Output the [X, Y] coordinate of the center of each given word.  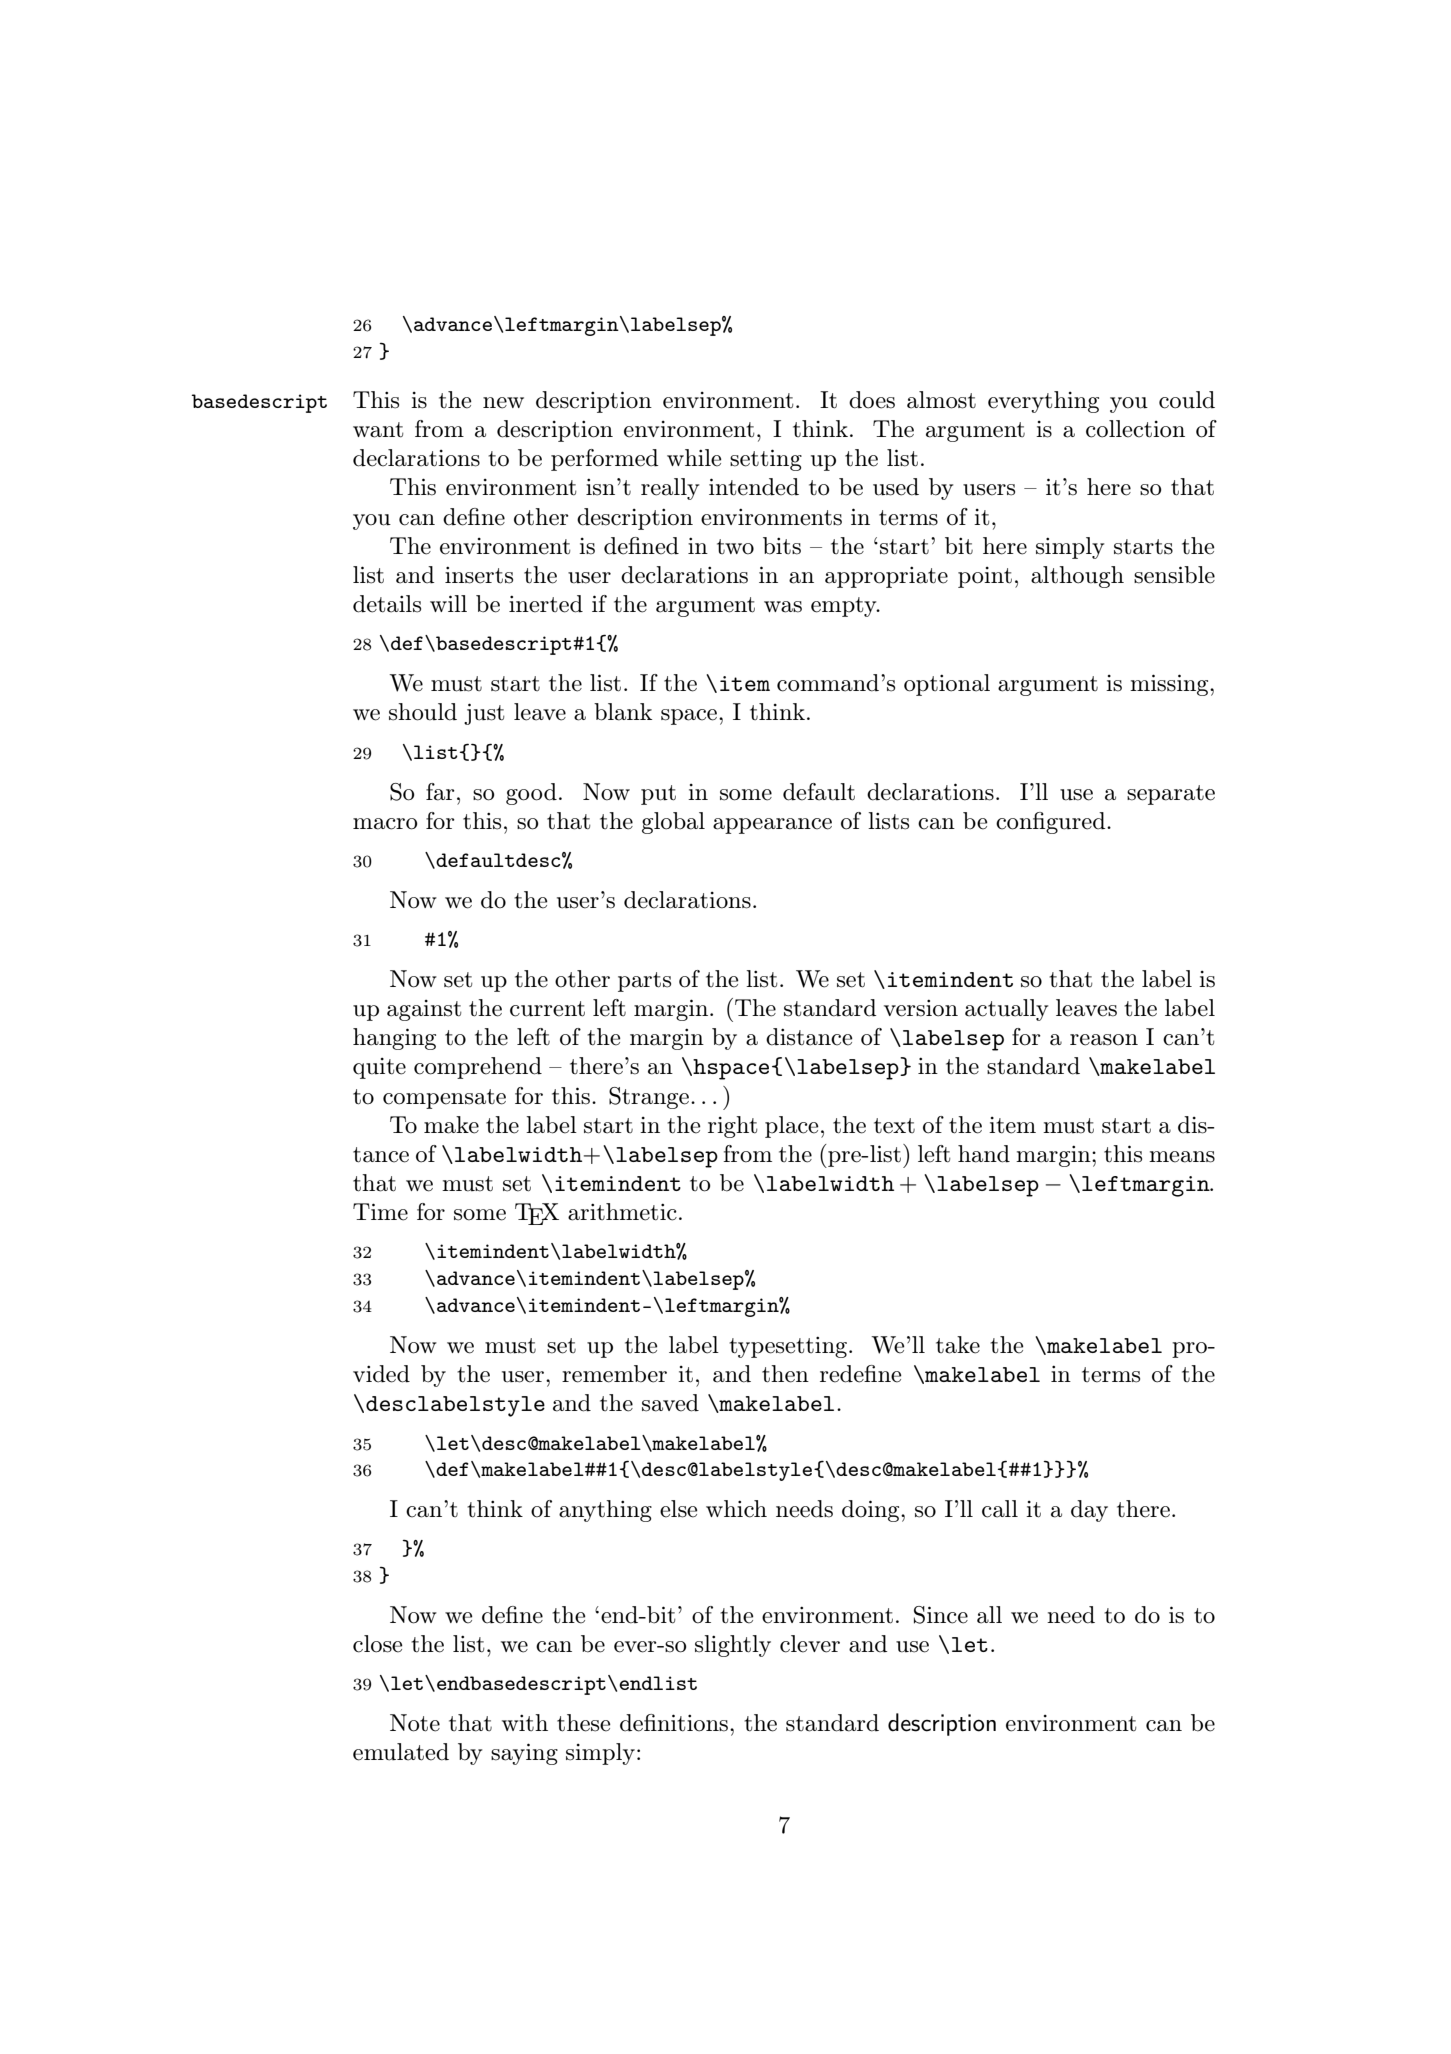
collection [1135, 429]
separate [1171, 795]
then [785, 1374]
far [440, 792]
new [503, 403]
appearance [772, 826]
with [525, 1722]
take [958, 1345]
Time [380, 1212]
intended [754, 487]
